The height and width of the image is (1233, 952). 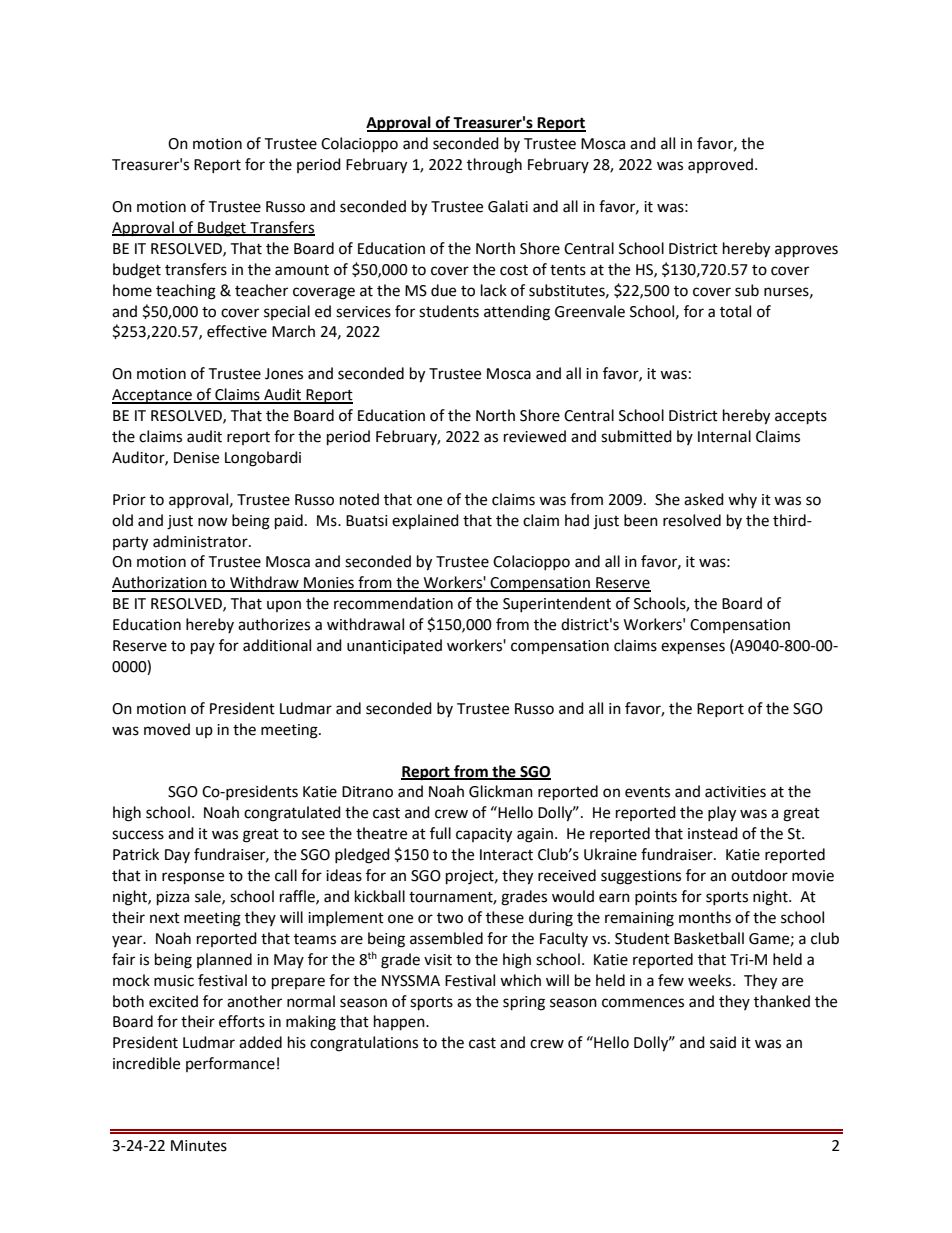 I want to click on approved, so click(x=720, y=166).
